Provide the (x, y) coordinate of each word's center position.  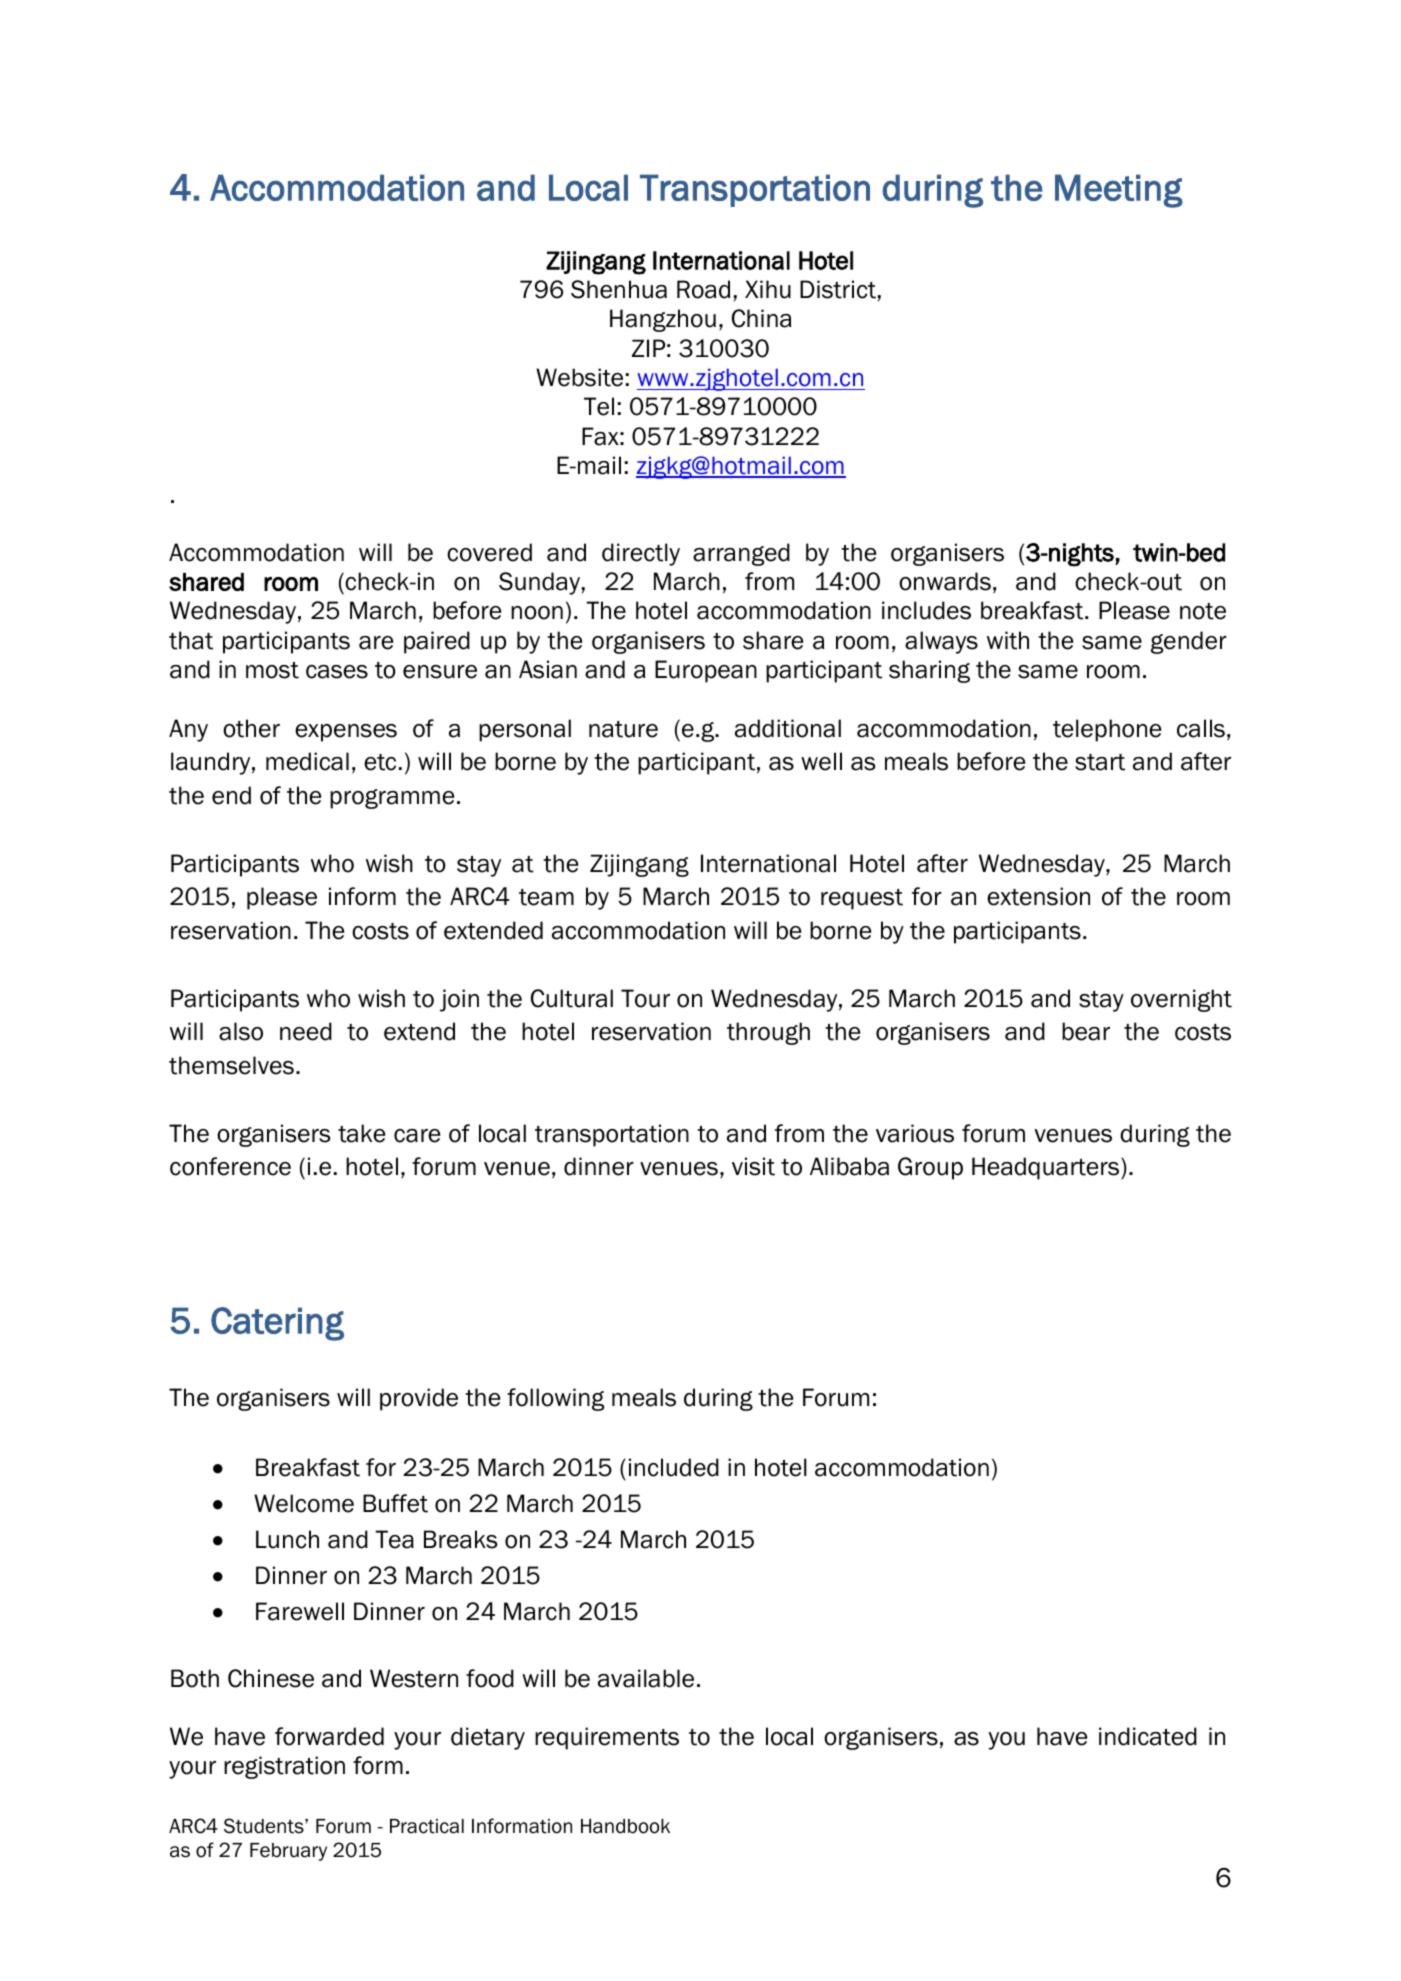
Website (579, 377)
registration (284, 1767)
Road (703, 289)
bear (1086, 1031)
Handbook (625, 1826)
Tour (645, 998)
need (306, 1031)
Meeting (1119, 191)
